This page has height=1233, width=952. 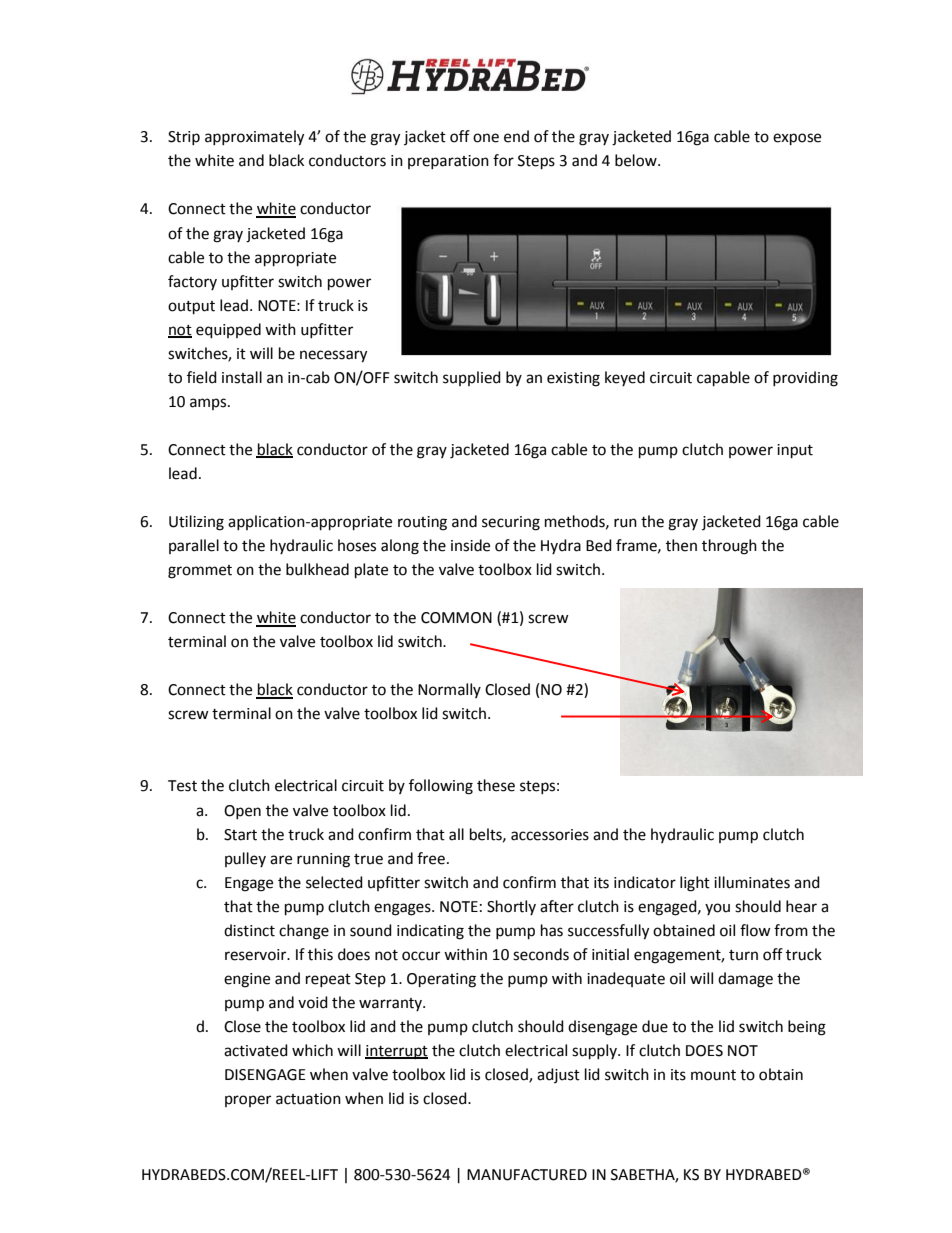 I want to click on proper, so click(x=248, y=1101).
